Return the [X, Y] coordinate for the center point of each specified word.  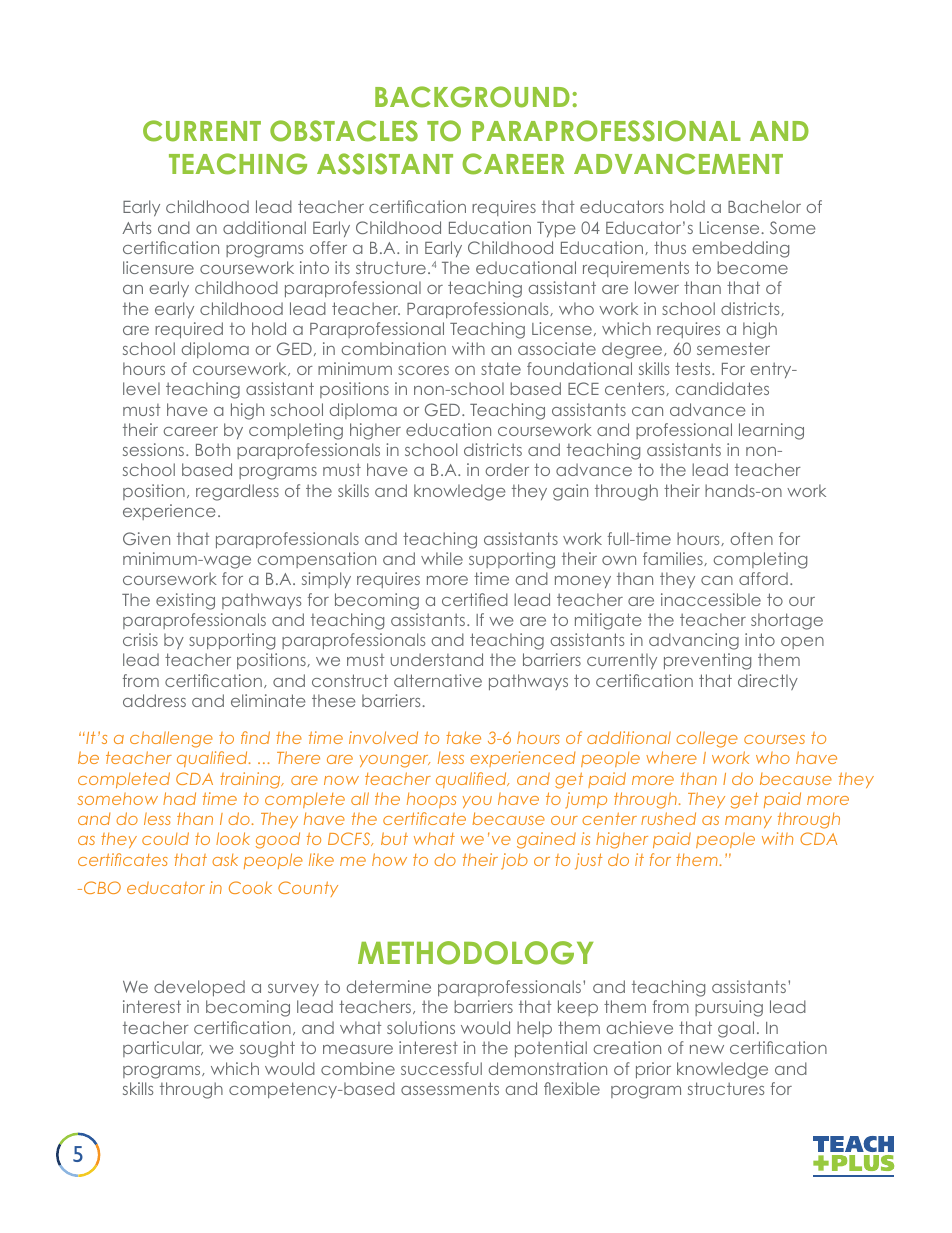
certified [475, 599]
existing [185, 601]
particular [163, 1049]
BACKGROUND [472, 97]
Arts [136, 227]
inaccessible [711, 599]
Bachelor [764, 206]
